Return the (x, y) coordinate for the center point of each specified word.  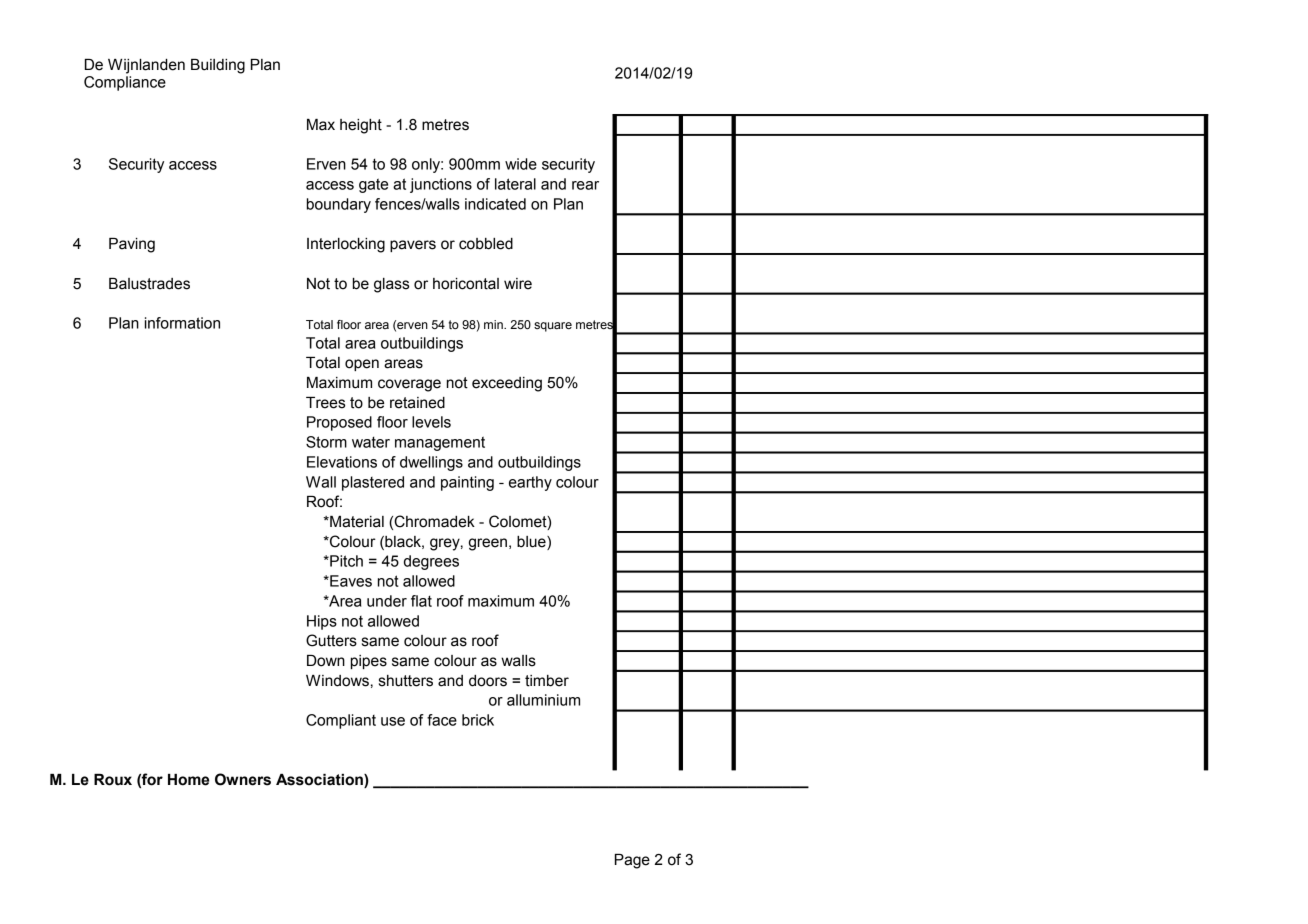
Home (188, 780)
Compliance (125, 83)
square (553, 327)
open (362, 365)
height (361, 126)
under (387, 601)
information (182, 323)
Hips (322, 622)
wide (521, 164)
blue (532, 543)
